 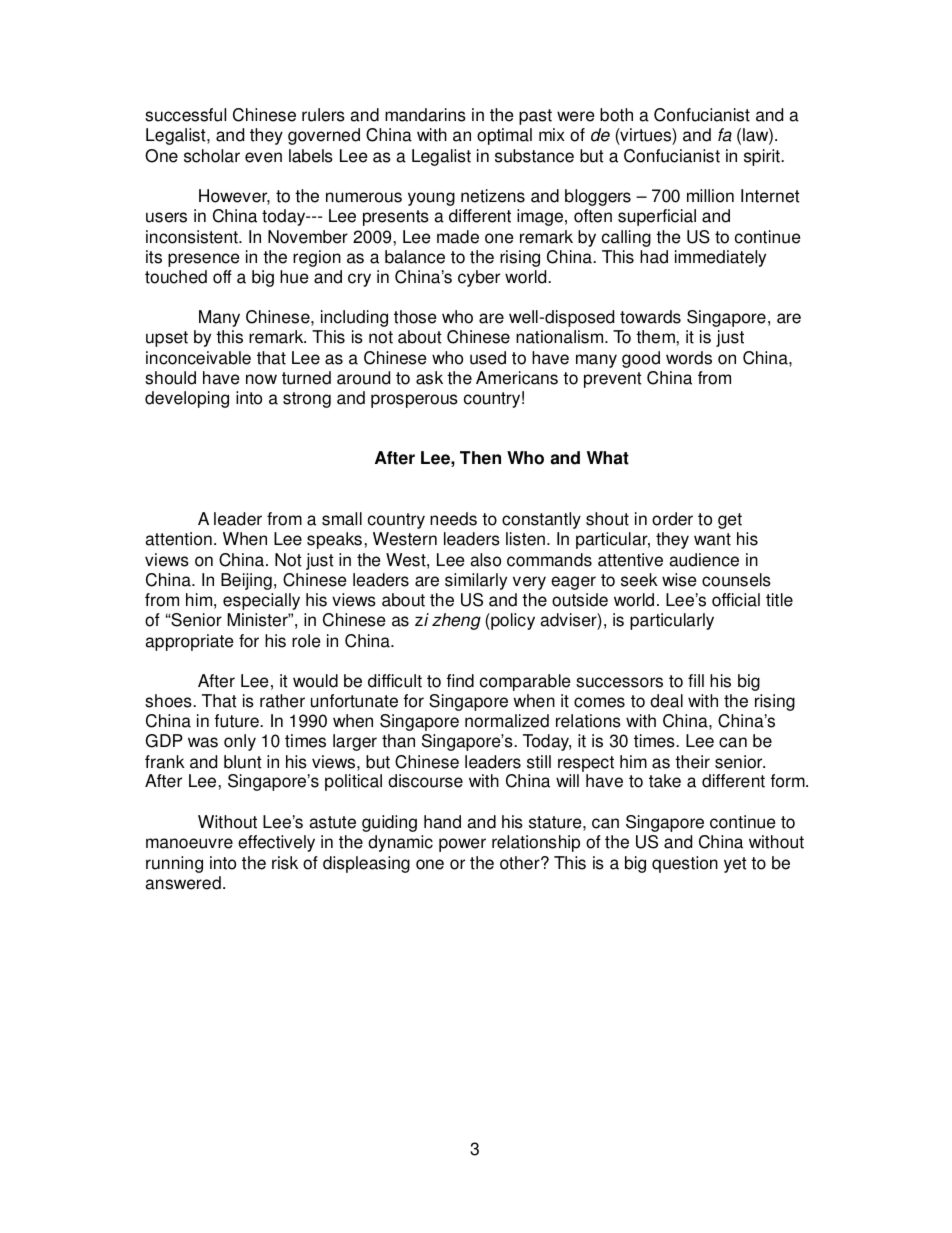 What do you see at coordinates (212, 156) in the screenshot?
I see `scholar` at bounding box center [212, 156].
